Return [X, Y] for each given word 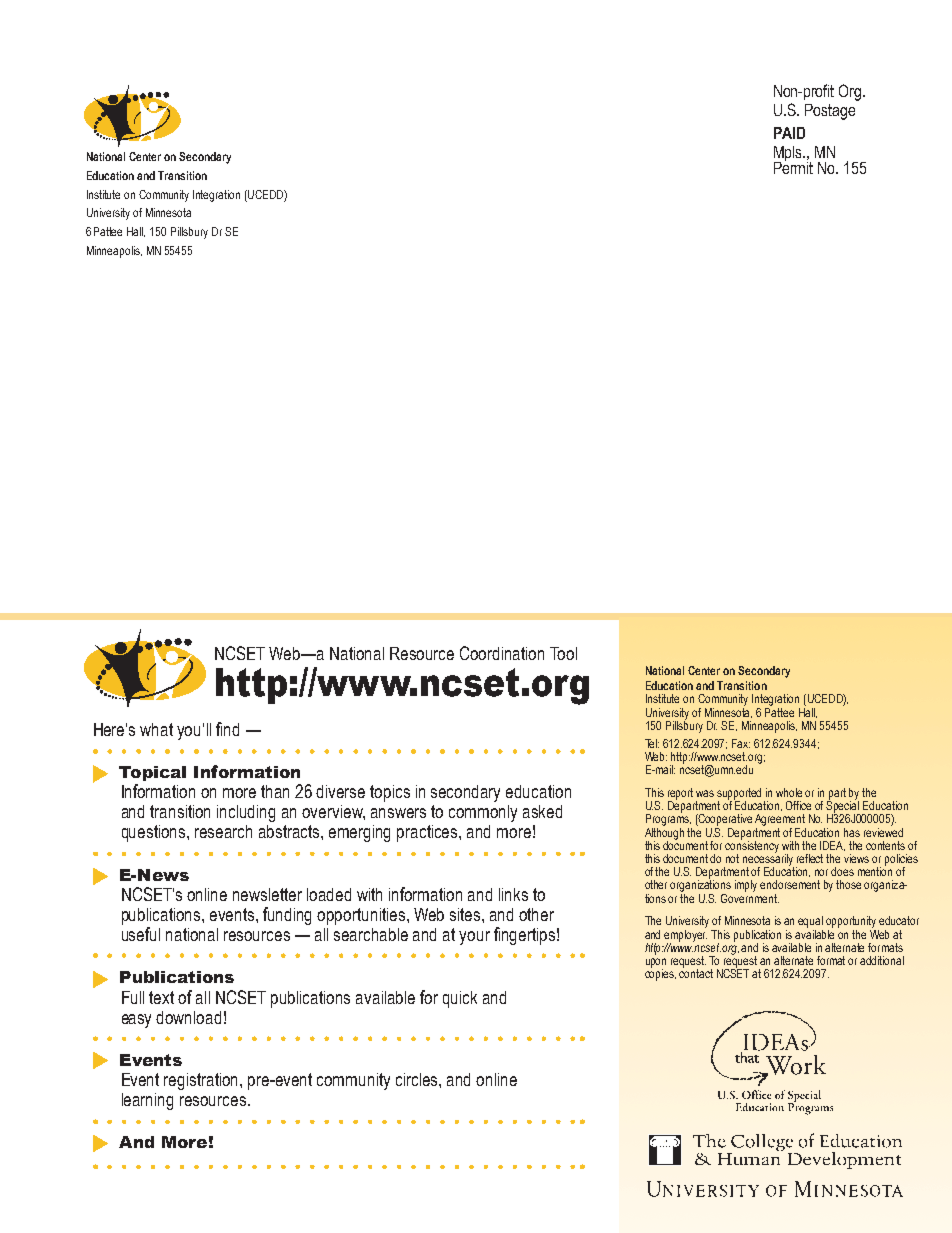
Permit [793, 166]
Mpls [789, 155]
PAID [789, 133]
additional [882, 960]
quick [460, 999]
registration [202, 1081]
